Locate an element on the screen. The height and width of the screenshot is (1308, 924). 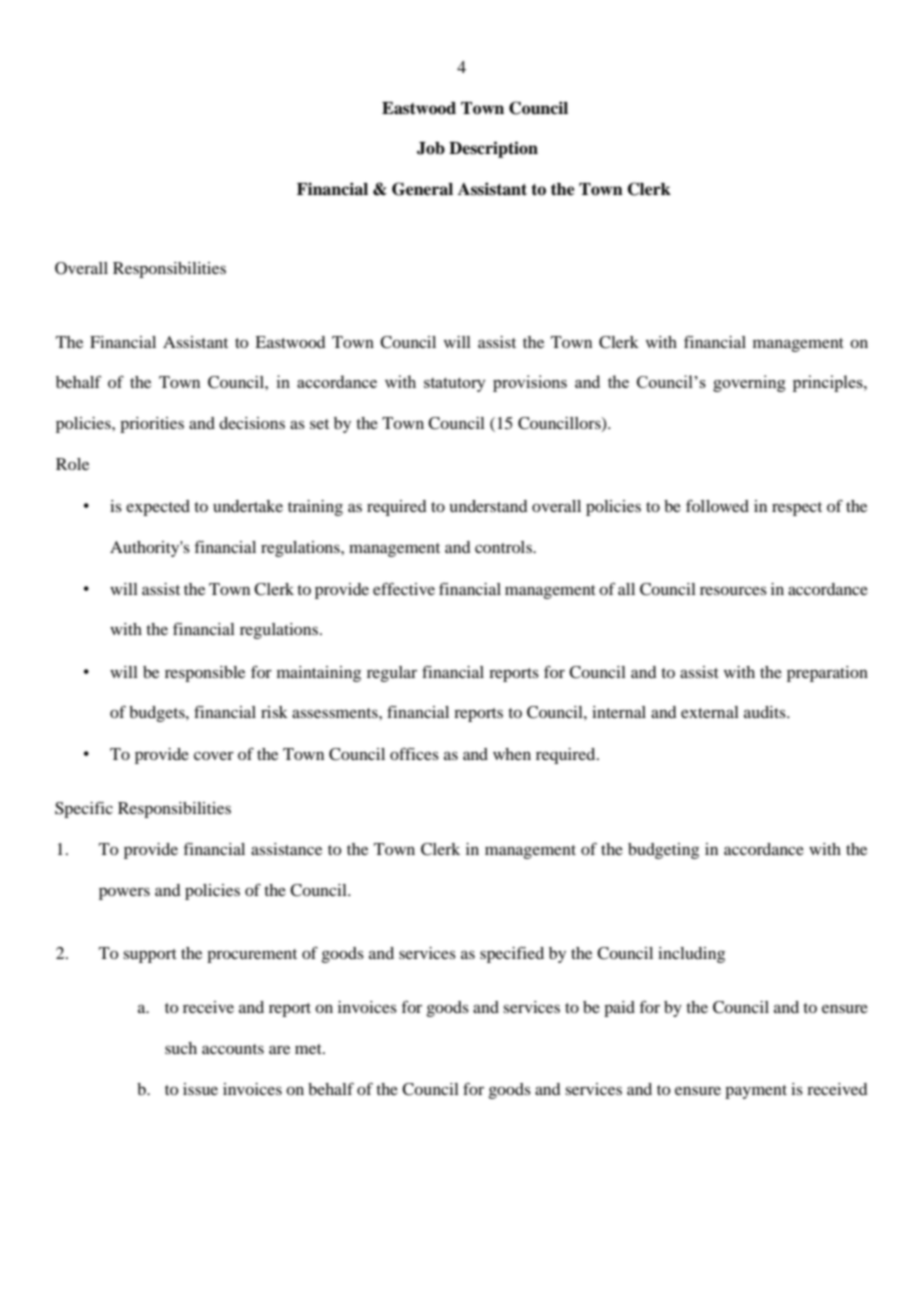
payment is located at coordinates (756, 1092).
